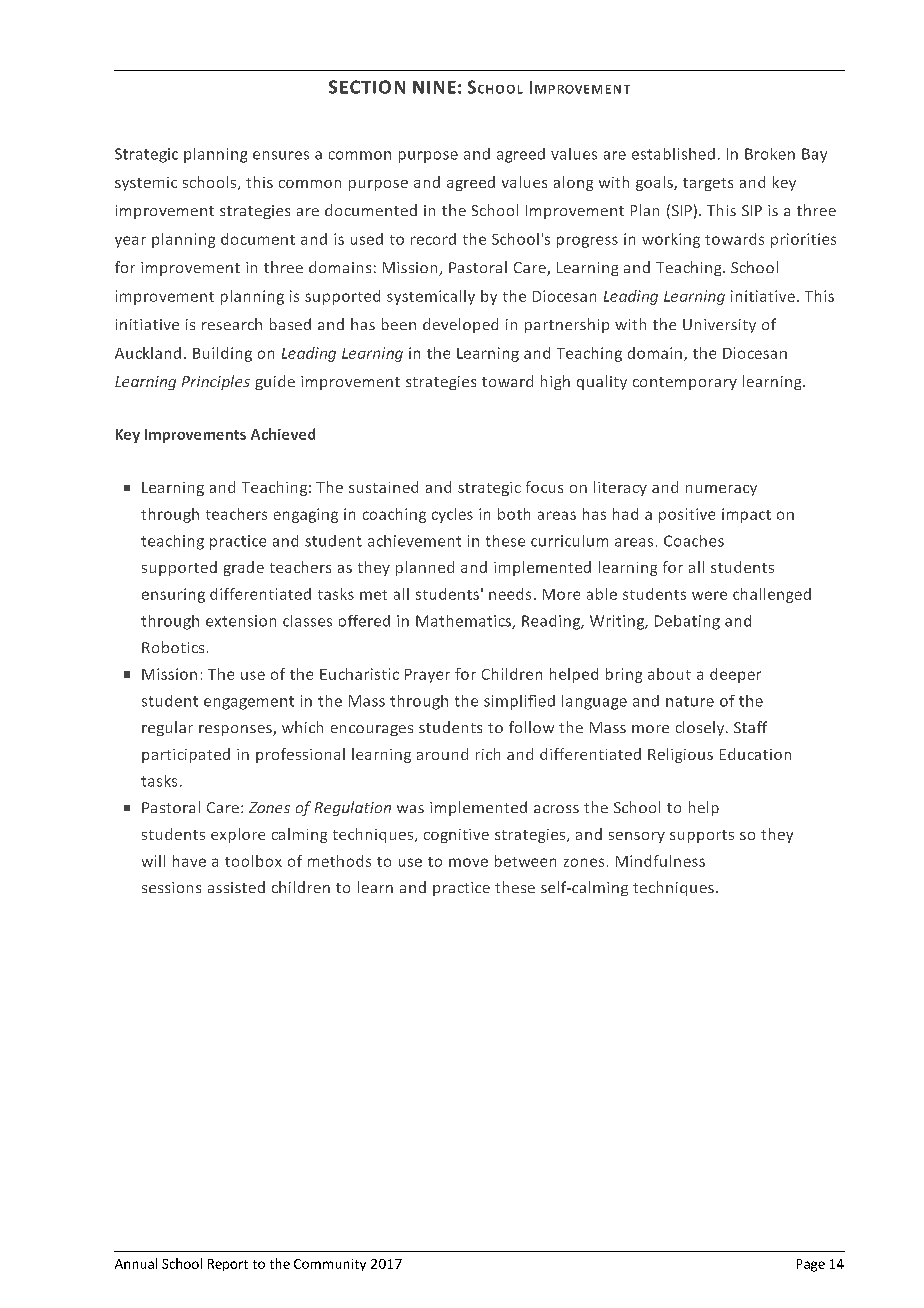 This screenshot has height=1308, width=924. I want to click on Building, so click(222, 354).
